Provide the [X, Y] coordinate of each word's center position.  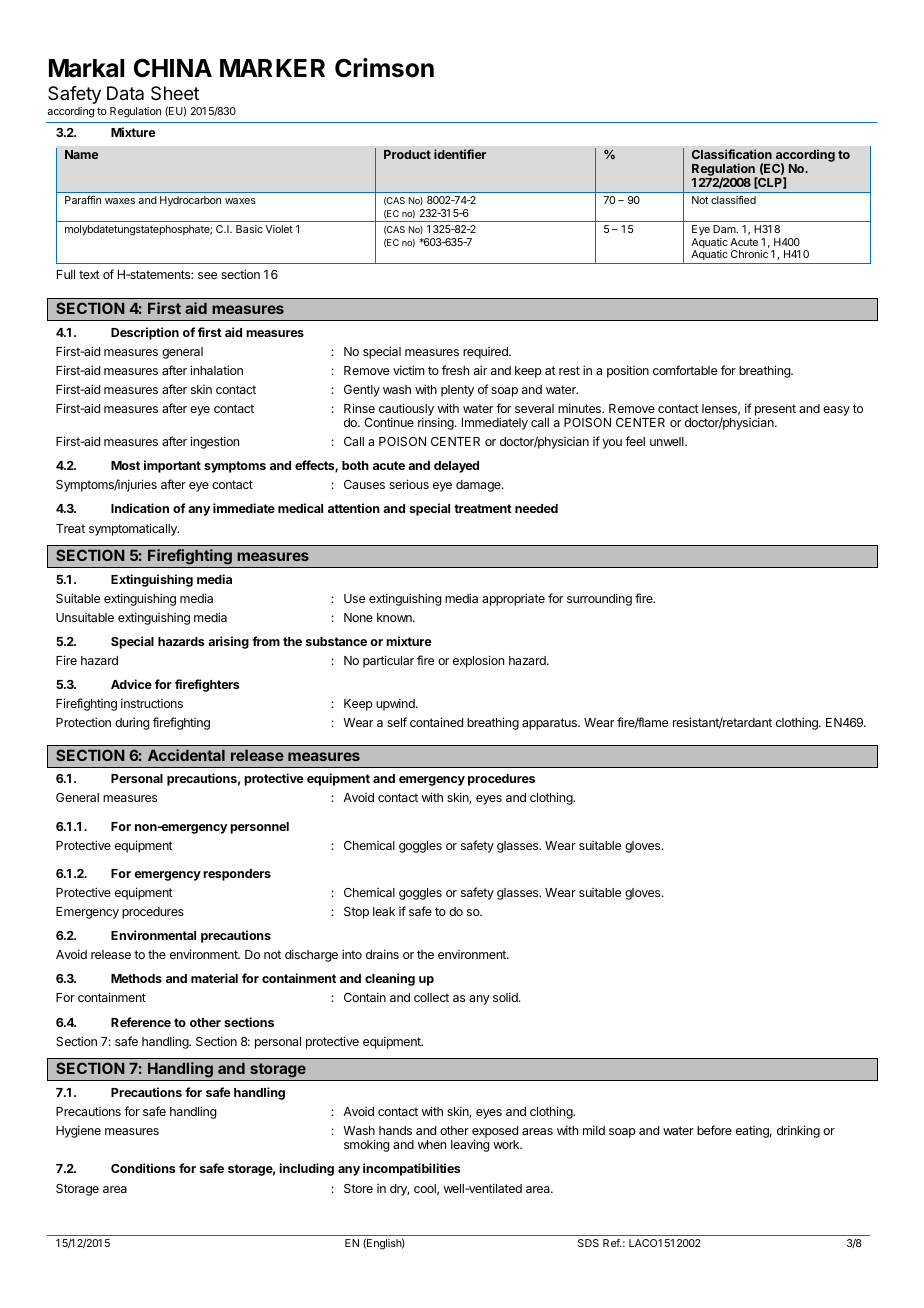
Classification [732, 154]
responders [237, 875]
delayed [456, 467]
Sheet [175, 93]
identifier [460, 154]
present [775, 411]
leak [384, 911]
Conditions [143, 1168]
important [172, 466]
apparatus [550, 724]
